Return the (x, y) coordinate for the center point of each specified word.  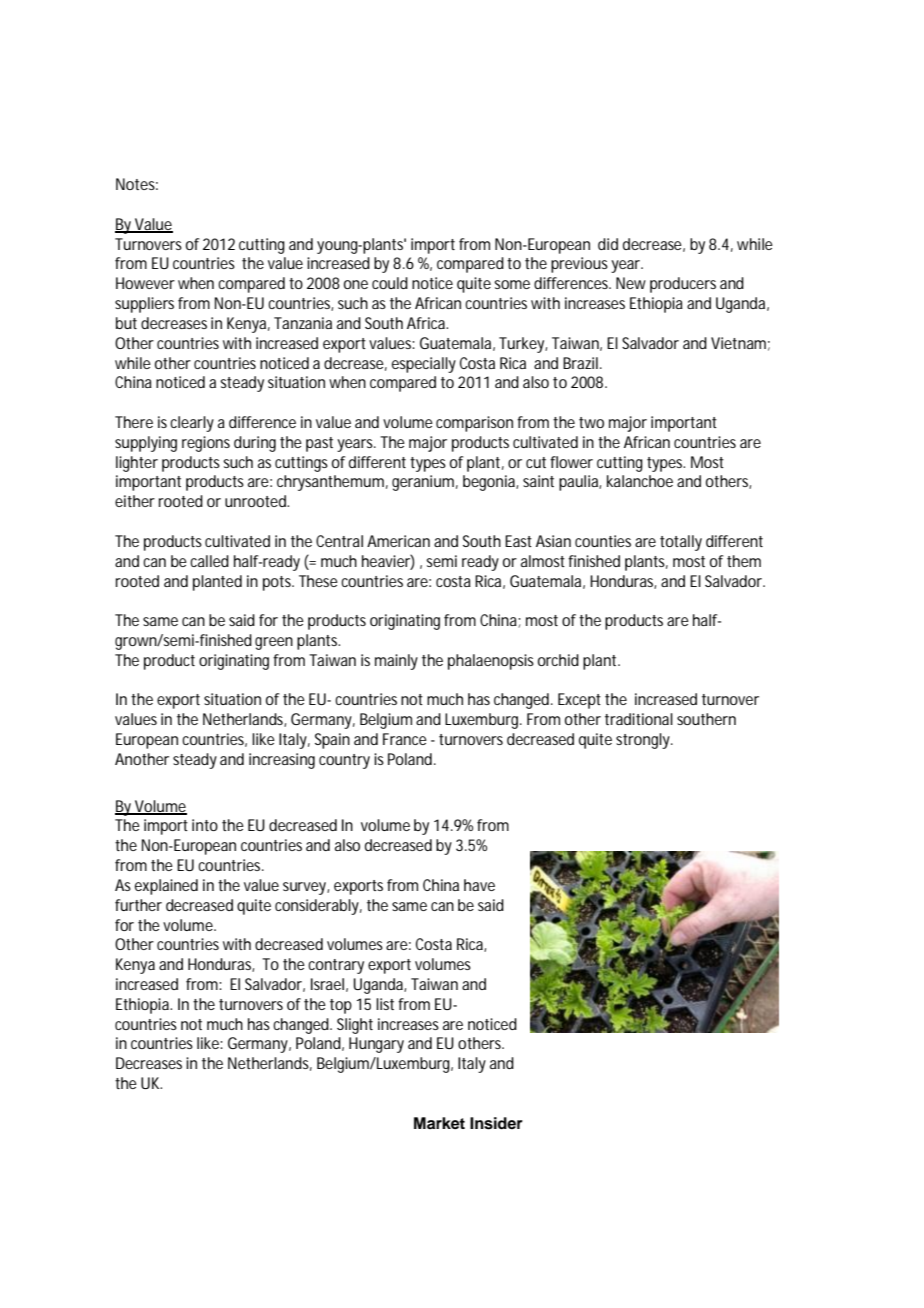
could (390, 283)
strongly (644, 741)
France (405, 739)
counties (603, 541)
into (205, 825)
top (341, 1006)
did (608, 244)
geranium (425, 483)
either (135, 501)
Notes (137, 184)
